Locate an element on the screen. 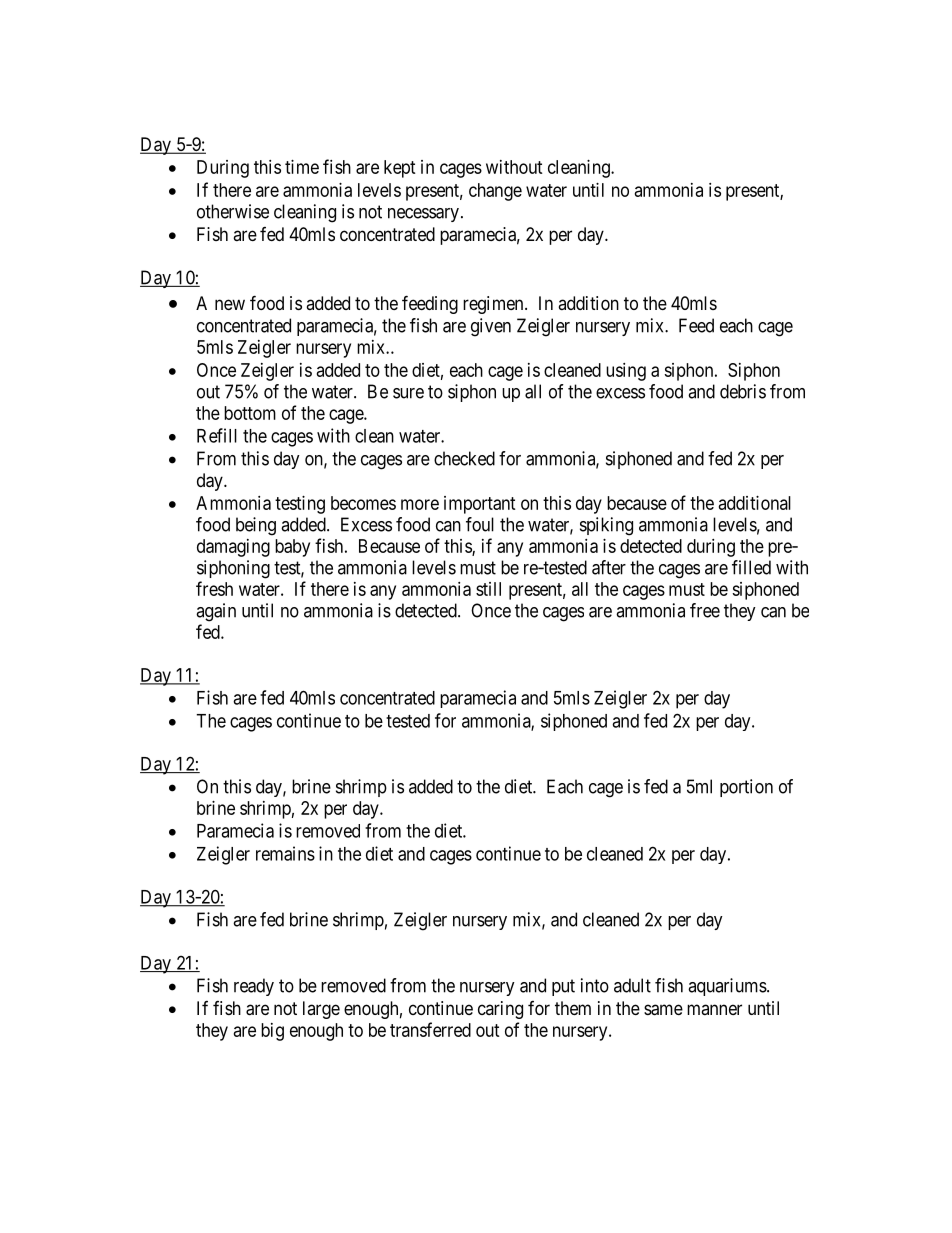 This screenshot has height=1233, width=952. same is located at coordinates (663, 1010).
